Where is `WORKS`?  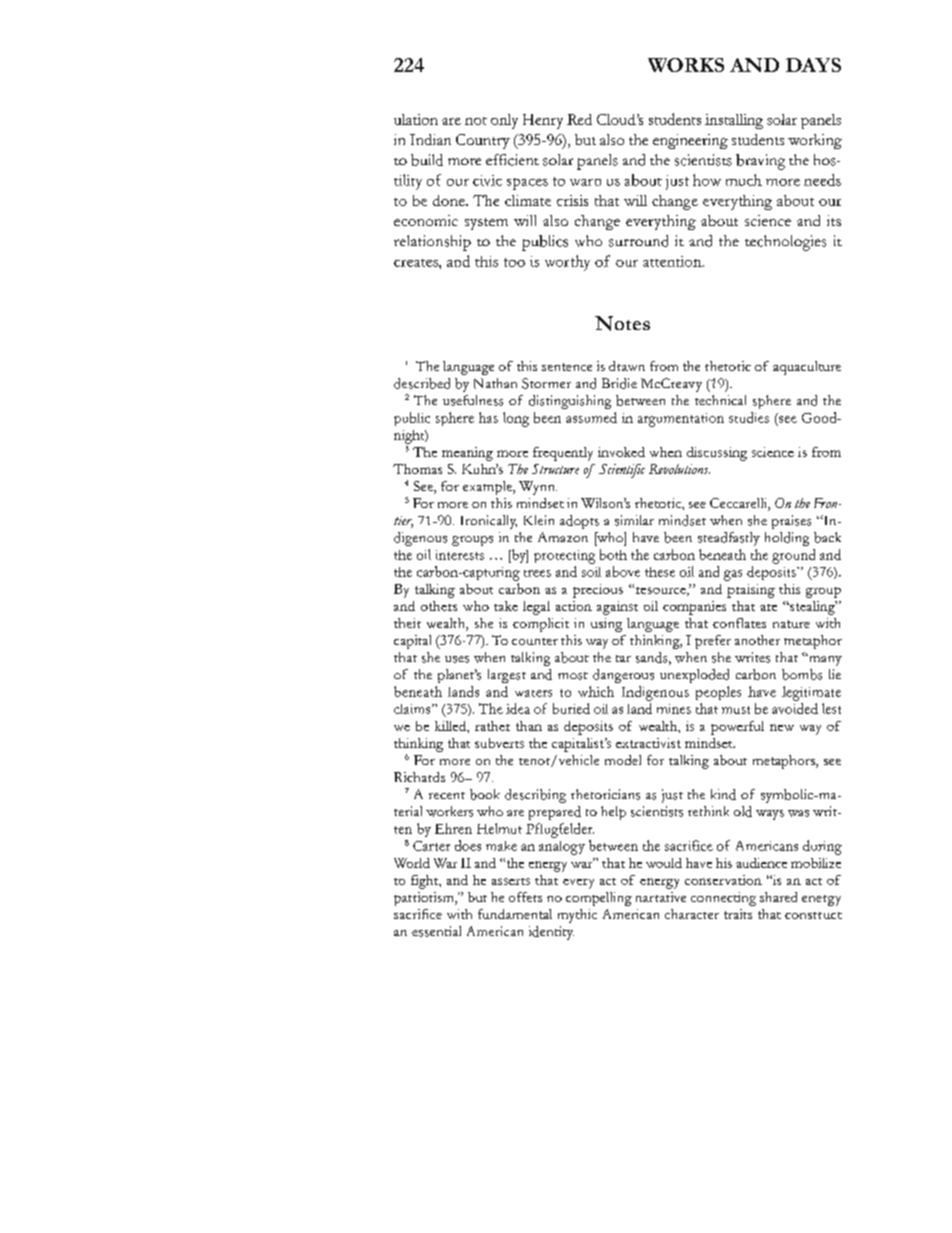 WORKS is located at coordinates (686, 65).
